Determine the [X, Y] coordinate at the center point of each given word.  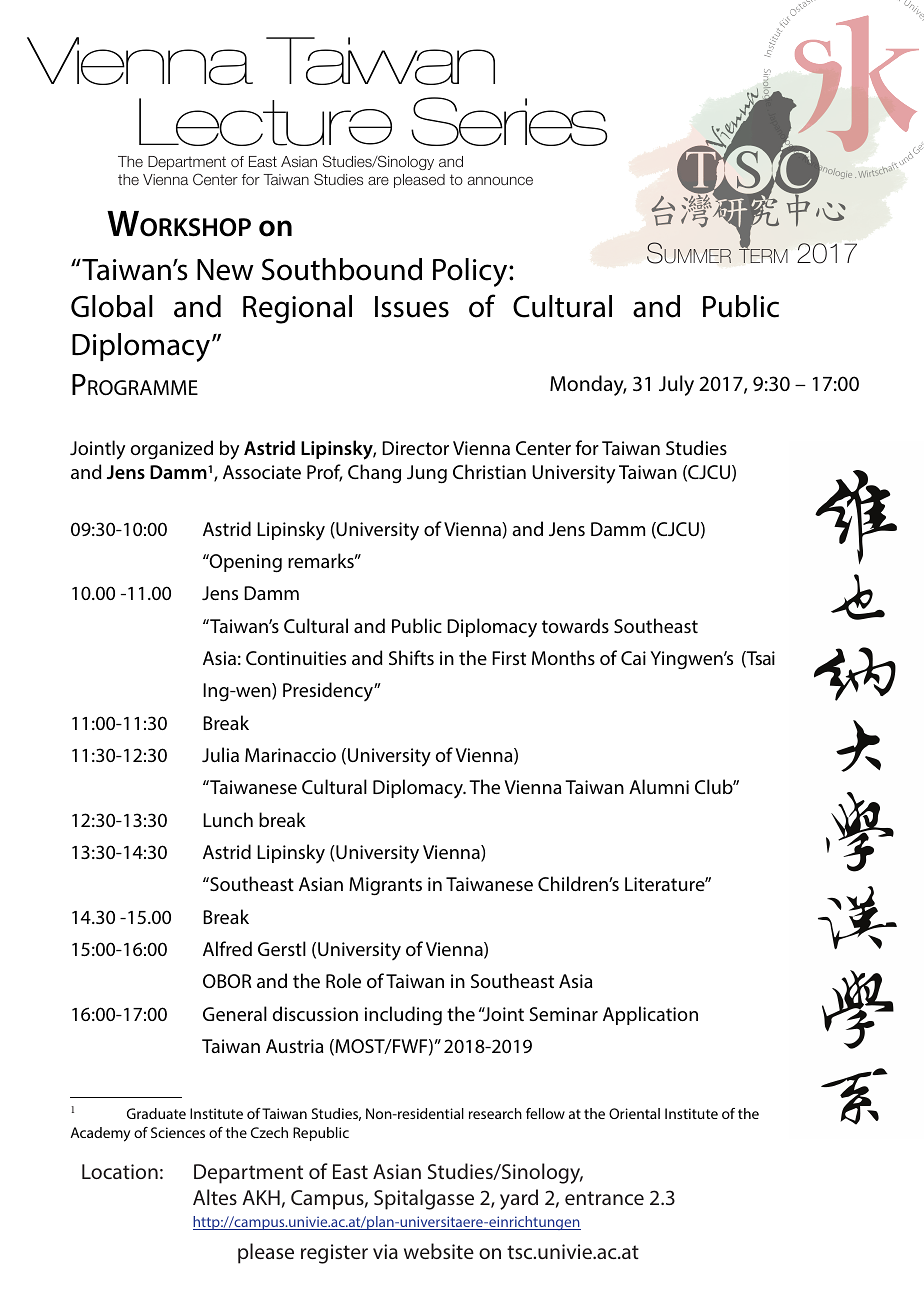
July [676, 385]
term [763, 255]
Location [120, 1171]
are [378, 181]
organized [172, 450]
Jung [427, 474]
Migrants [385, 886]
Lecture [265, 122]
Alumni [659, 786]
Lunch [228, 819]
